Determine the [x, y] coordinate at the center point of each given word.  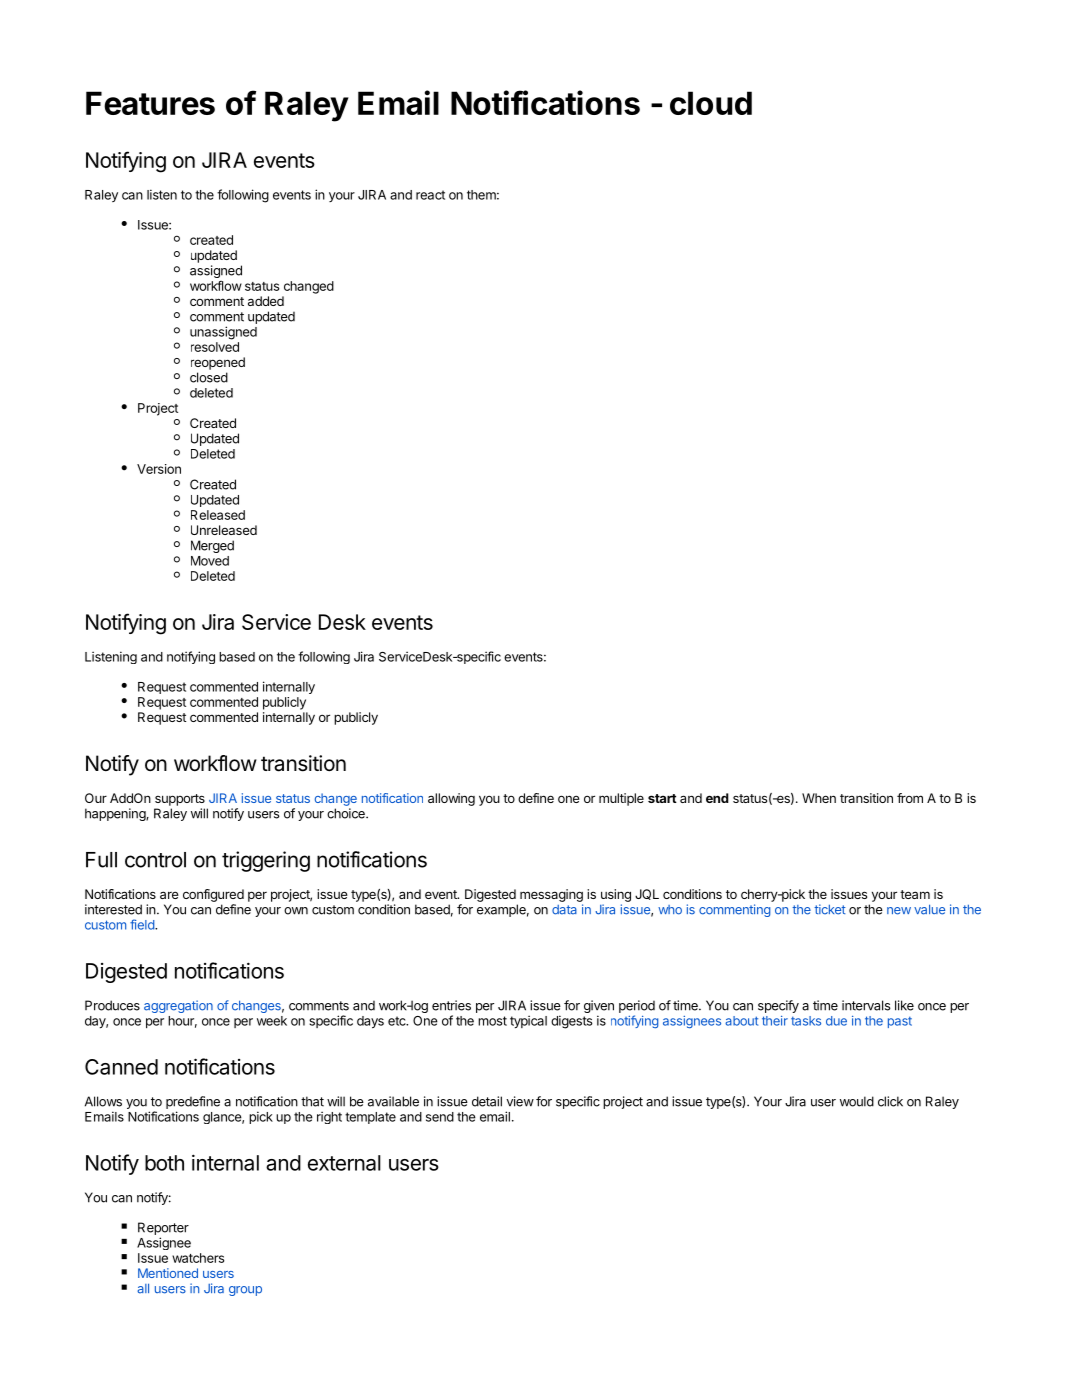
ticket [830, 909]
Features [150, 103]
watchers [198, 1258]
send [440, 1117]
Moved [210, 561]
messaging [551, 895]
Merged [212, 546]
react [430, 195]
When [819, 798]
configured [213, 895]
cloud [711, 103]
